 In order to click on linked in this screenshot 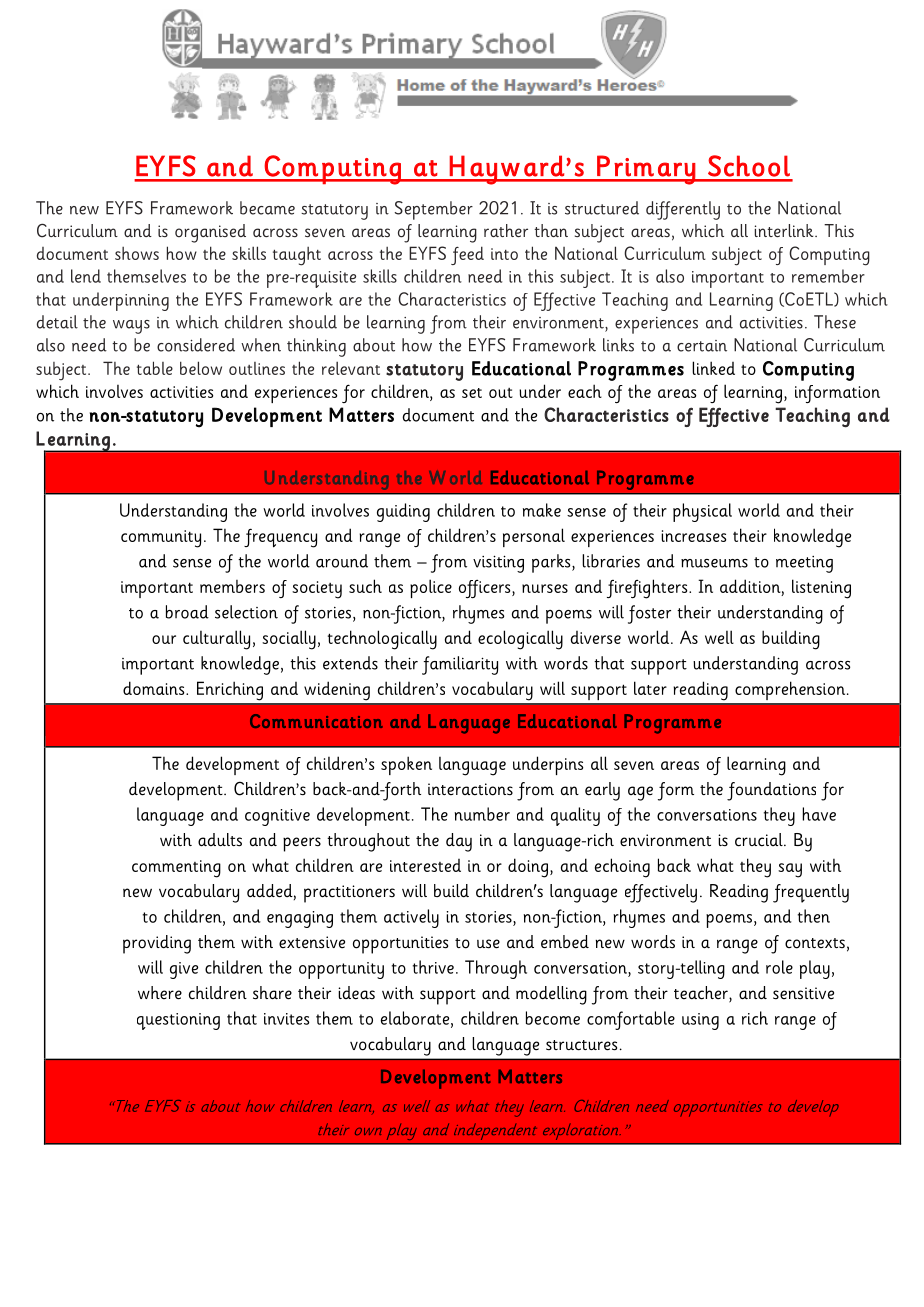, I will do `click(713, 368)`.
